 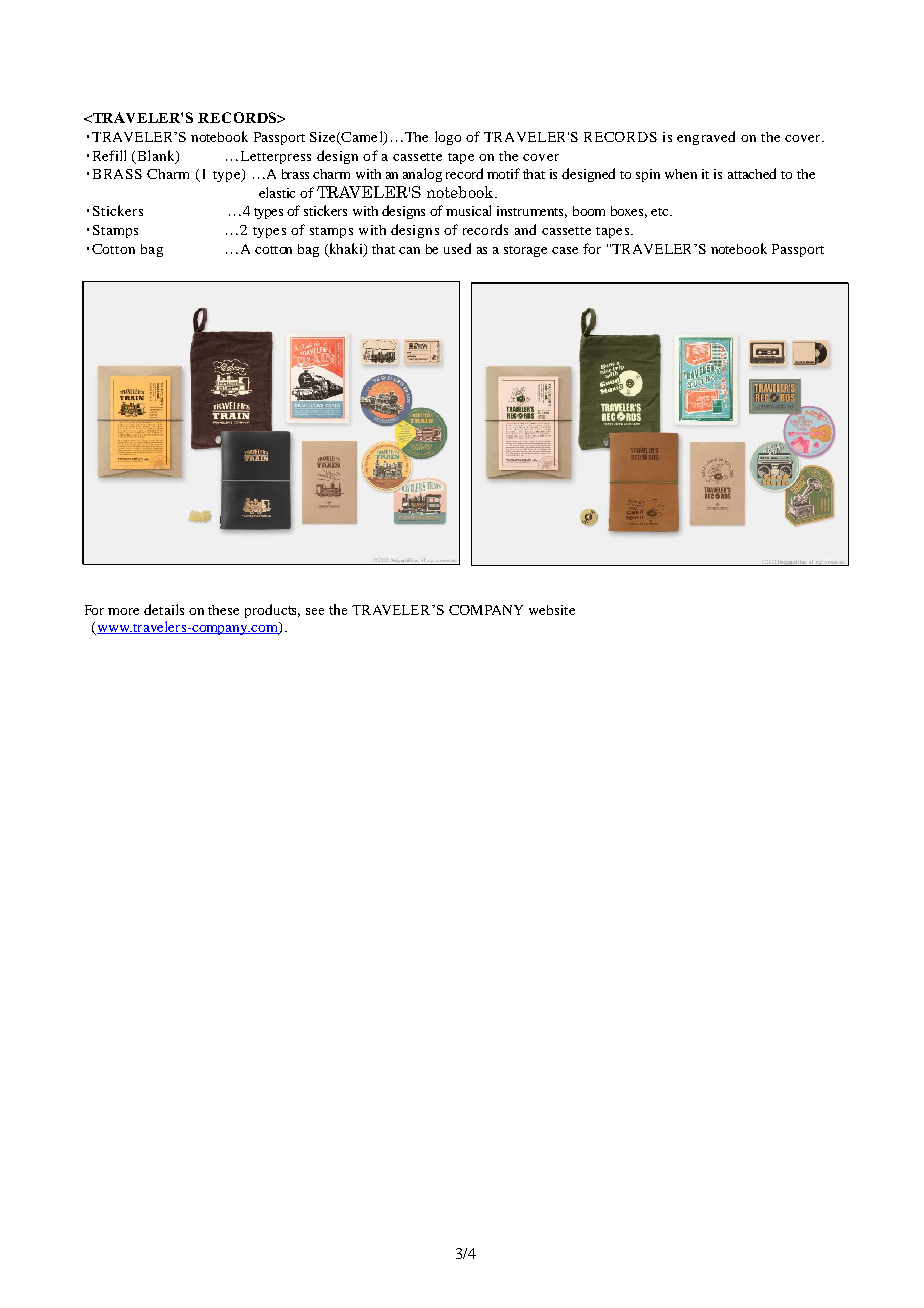 What do you see at coordinates (457, 248) in the screenshot?
I see `used` at bounding box center [457, 248].
